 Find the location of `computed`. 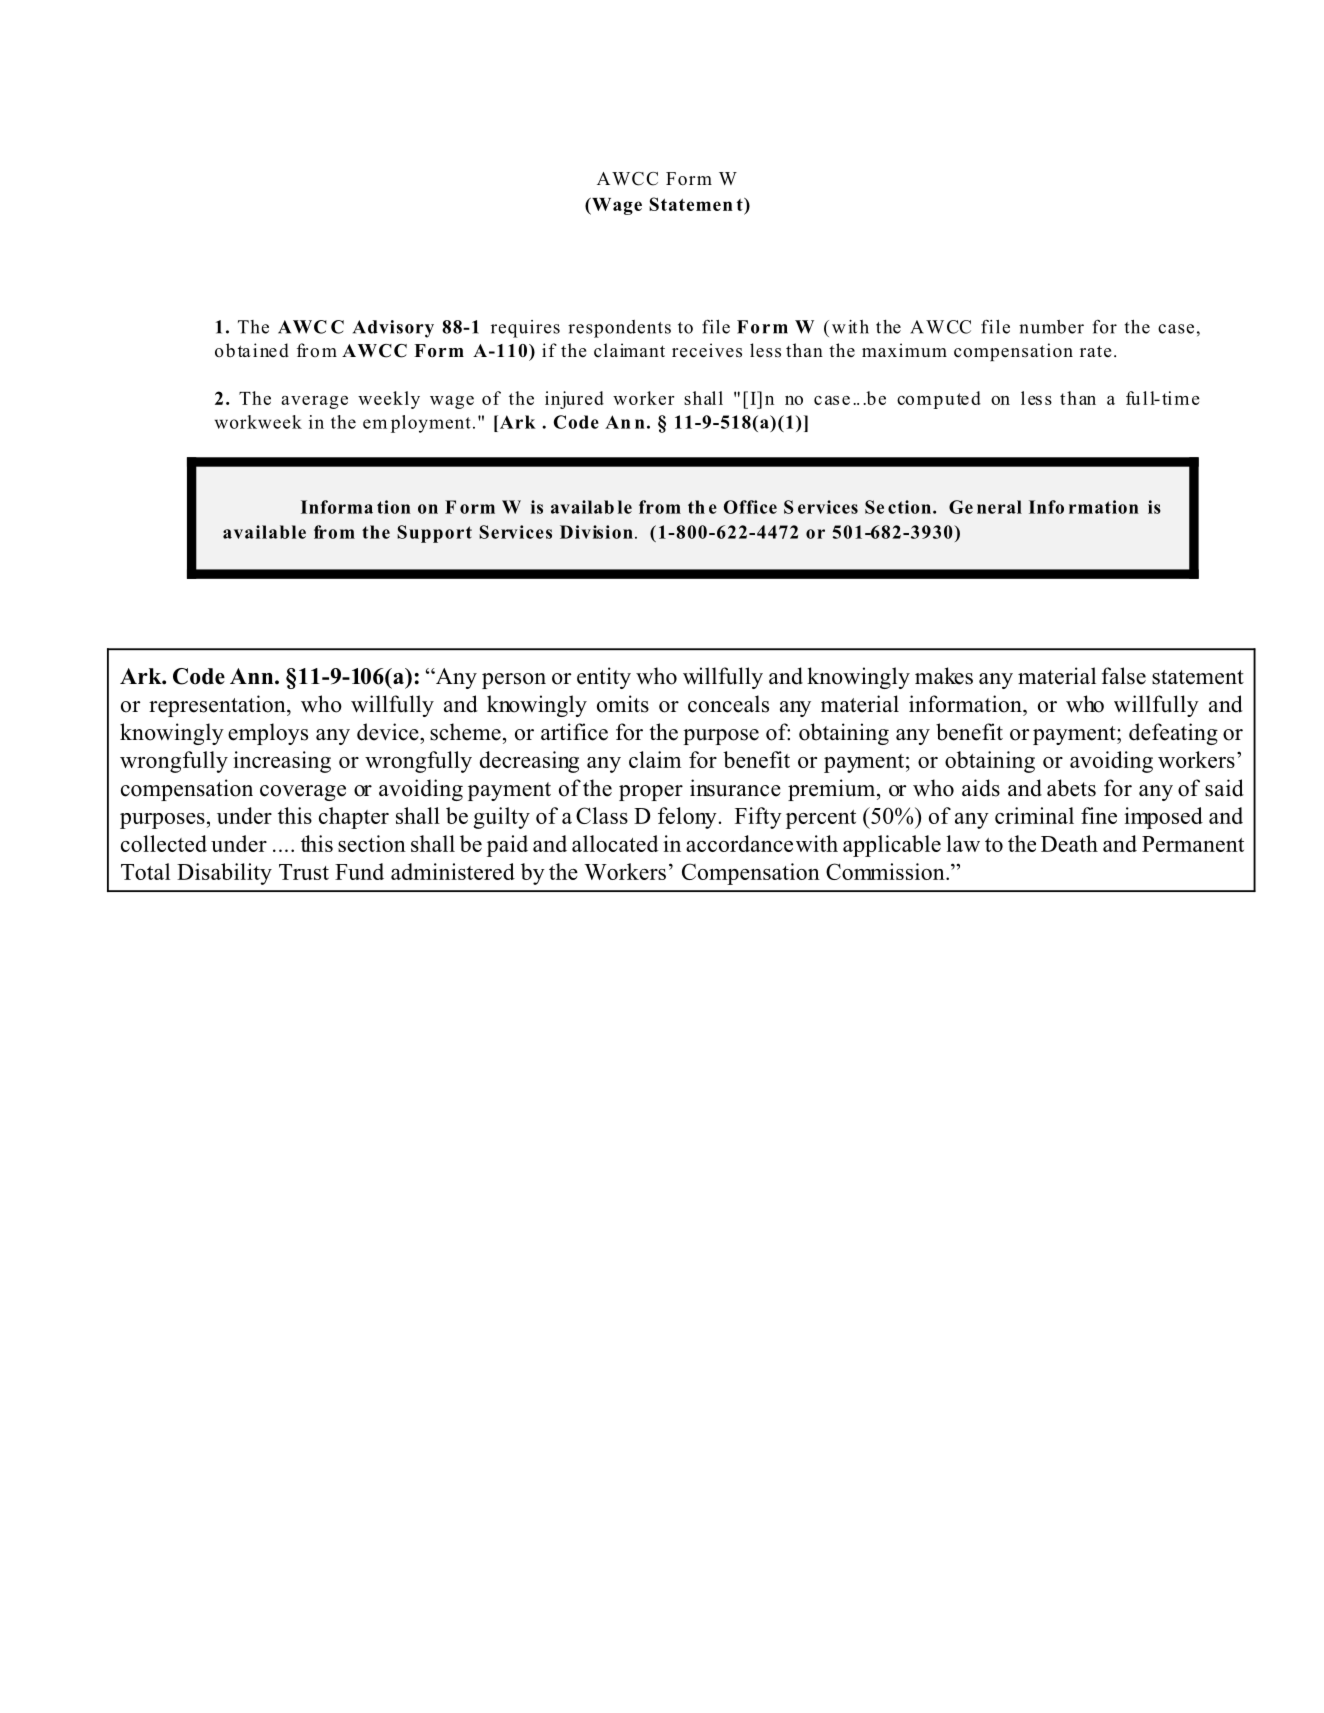

computed is located at coordinates (939, 400).
